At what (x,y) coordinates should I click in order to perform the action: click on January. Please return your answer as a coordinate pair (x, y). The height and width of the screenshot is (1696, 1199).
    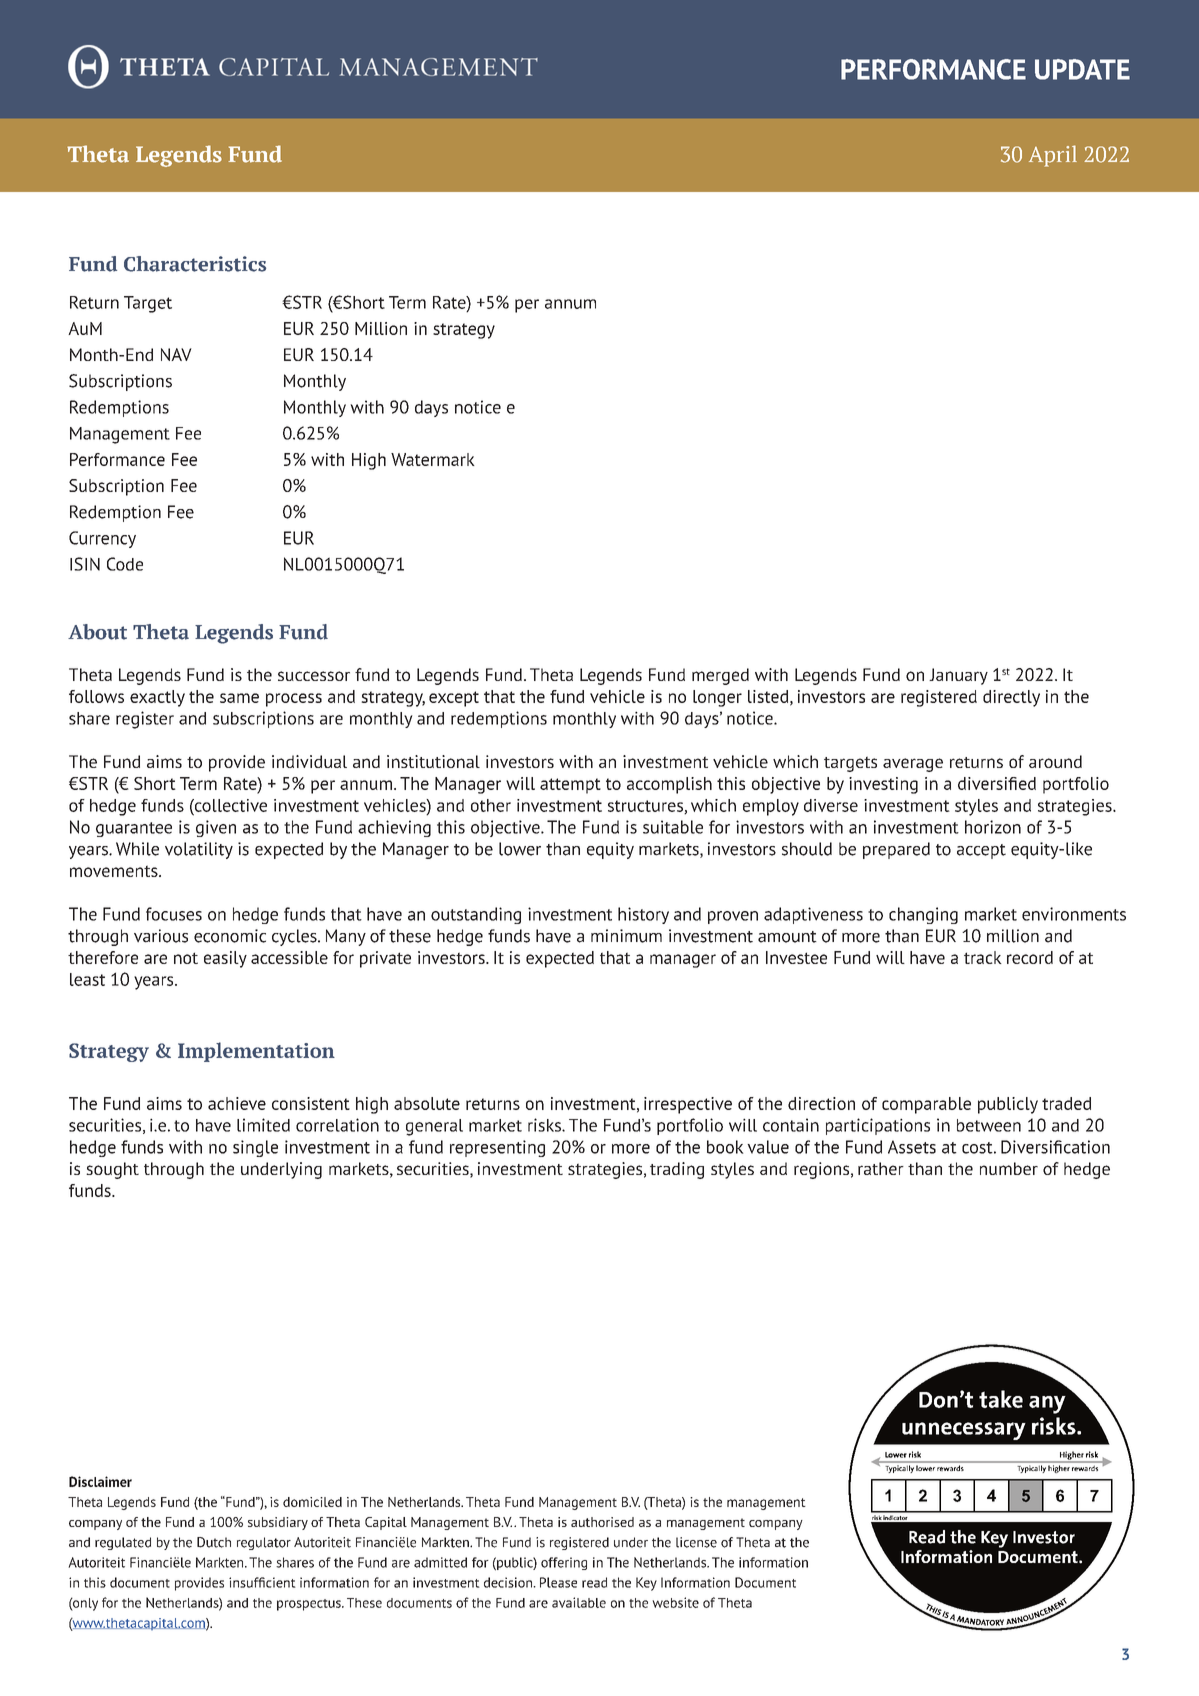
    Looking at the image, I should click on (958, 676).
